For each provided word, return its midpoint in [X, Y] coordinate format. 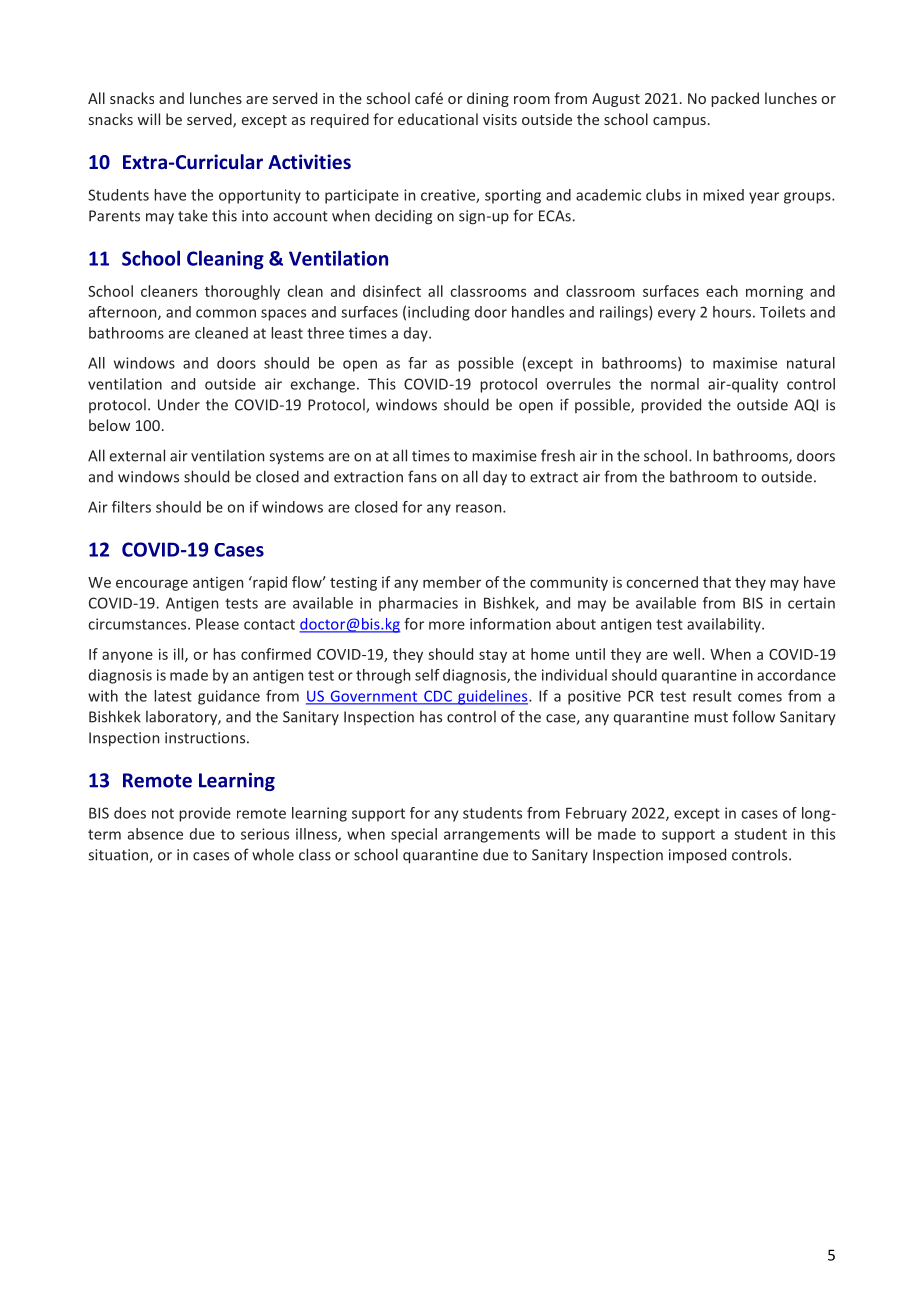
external [137, 455]
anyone [127, 657]
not [163, 813]
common [226, 313]
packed [735, 99]
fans [422, 476]
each [722, 291]
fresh [558, 455]
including [439, 313]
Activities [309, 162]
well [686, 654]
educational [438, 119]
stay [493, 656]
